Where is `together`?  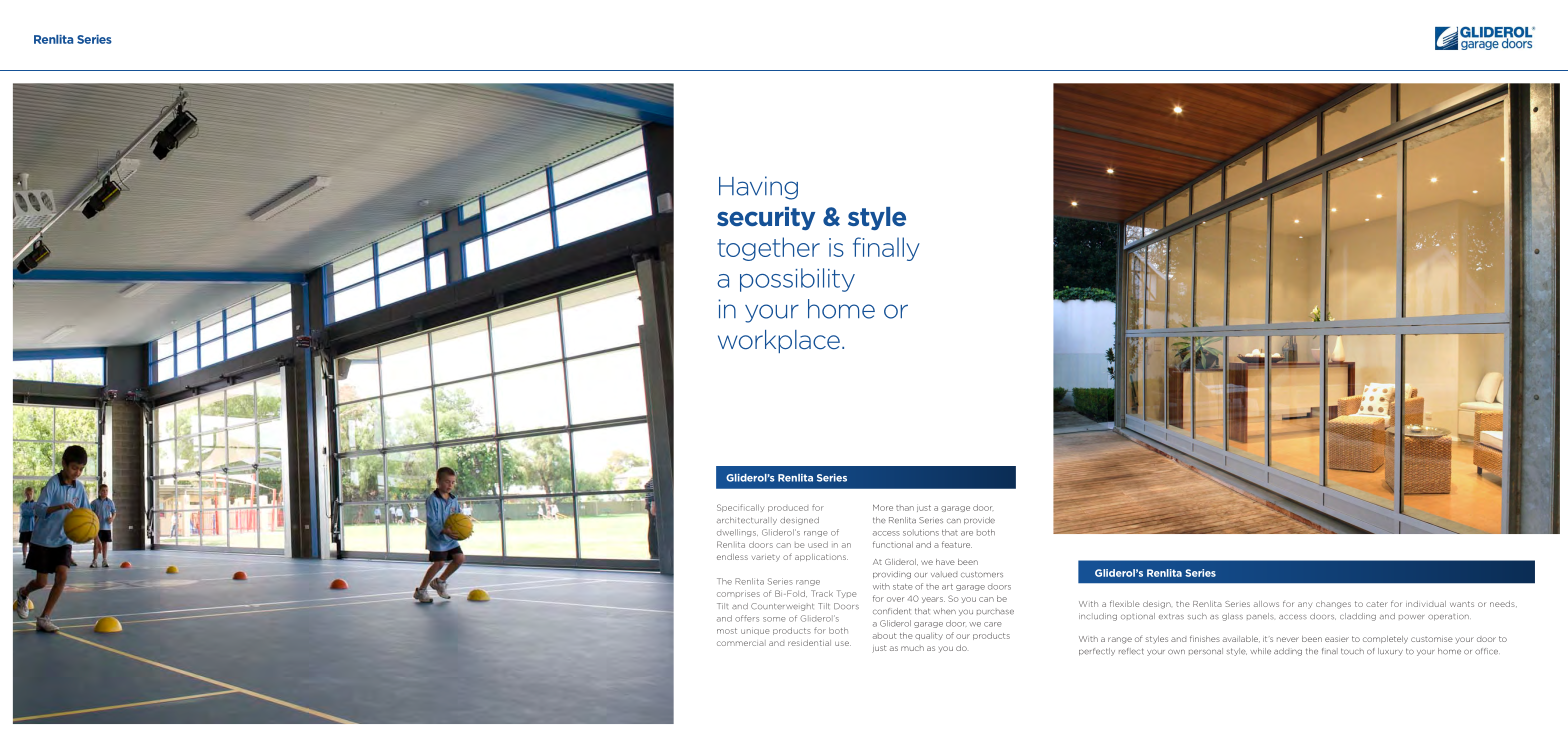
together is located at coordinates (768, 249).
